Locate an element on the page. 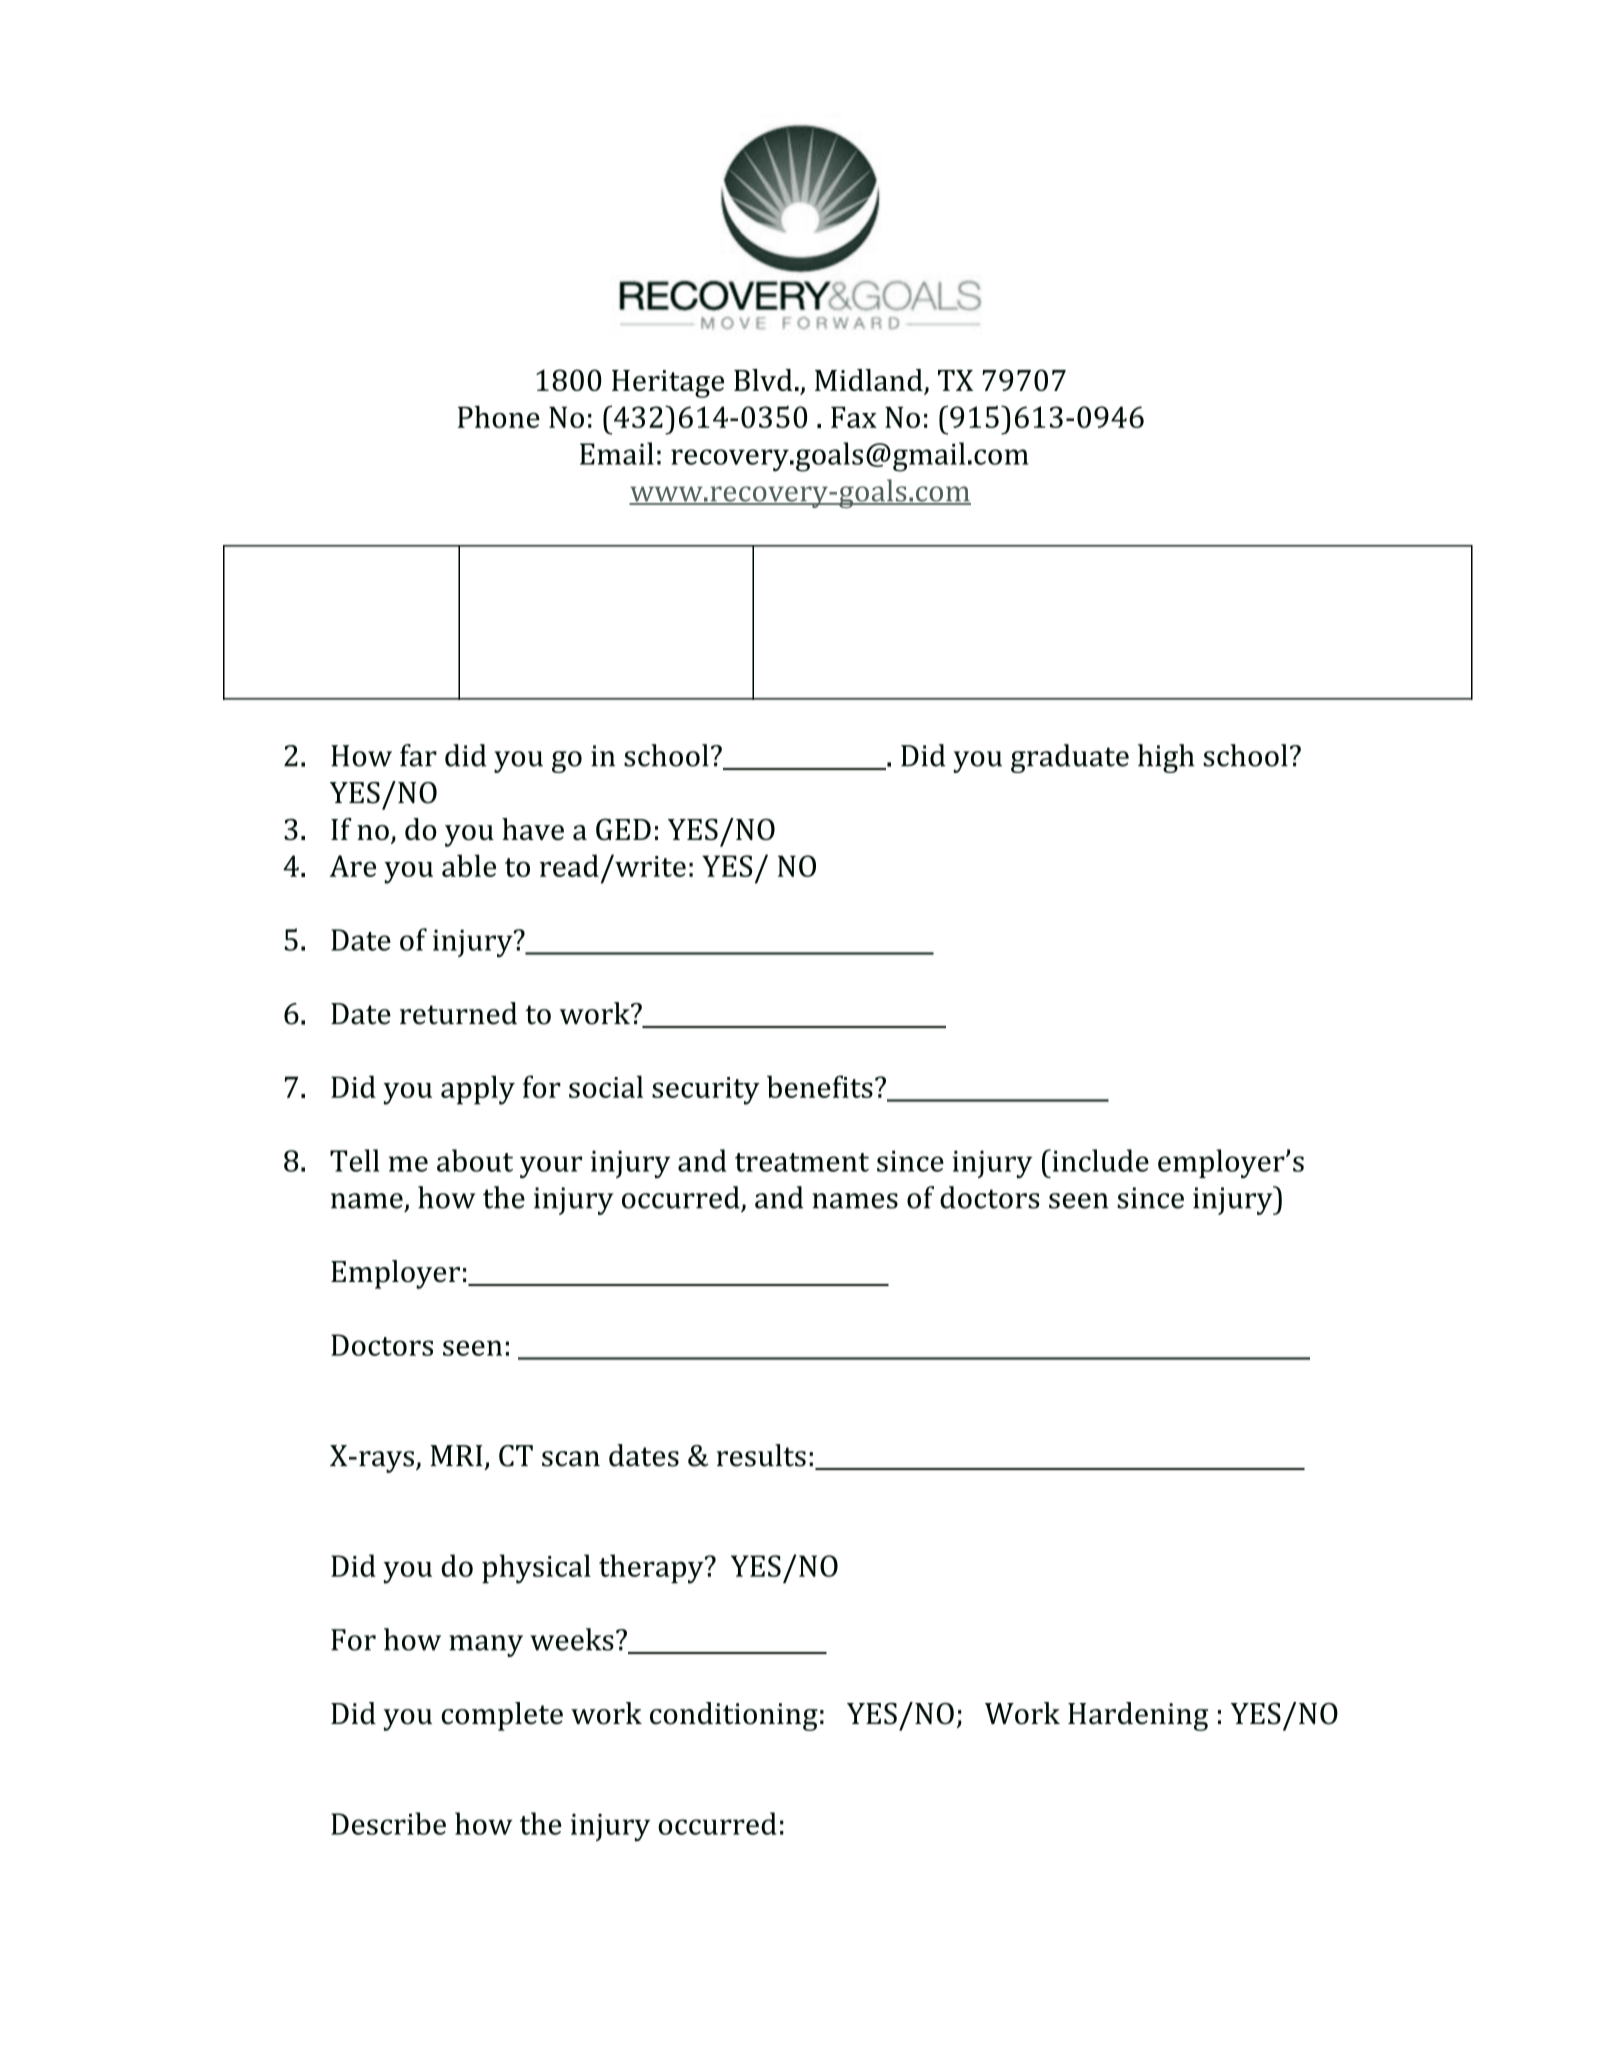  Phone is located at coordinates (499, 416).
